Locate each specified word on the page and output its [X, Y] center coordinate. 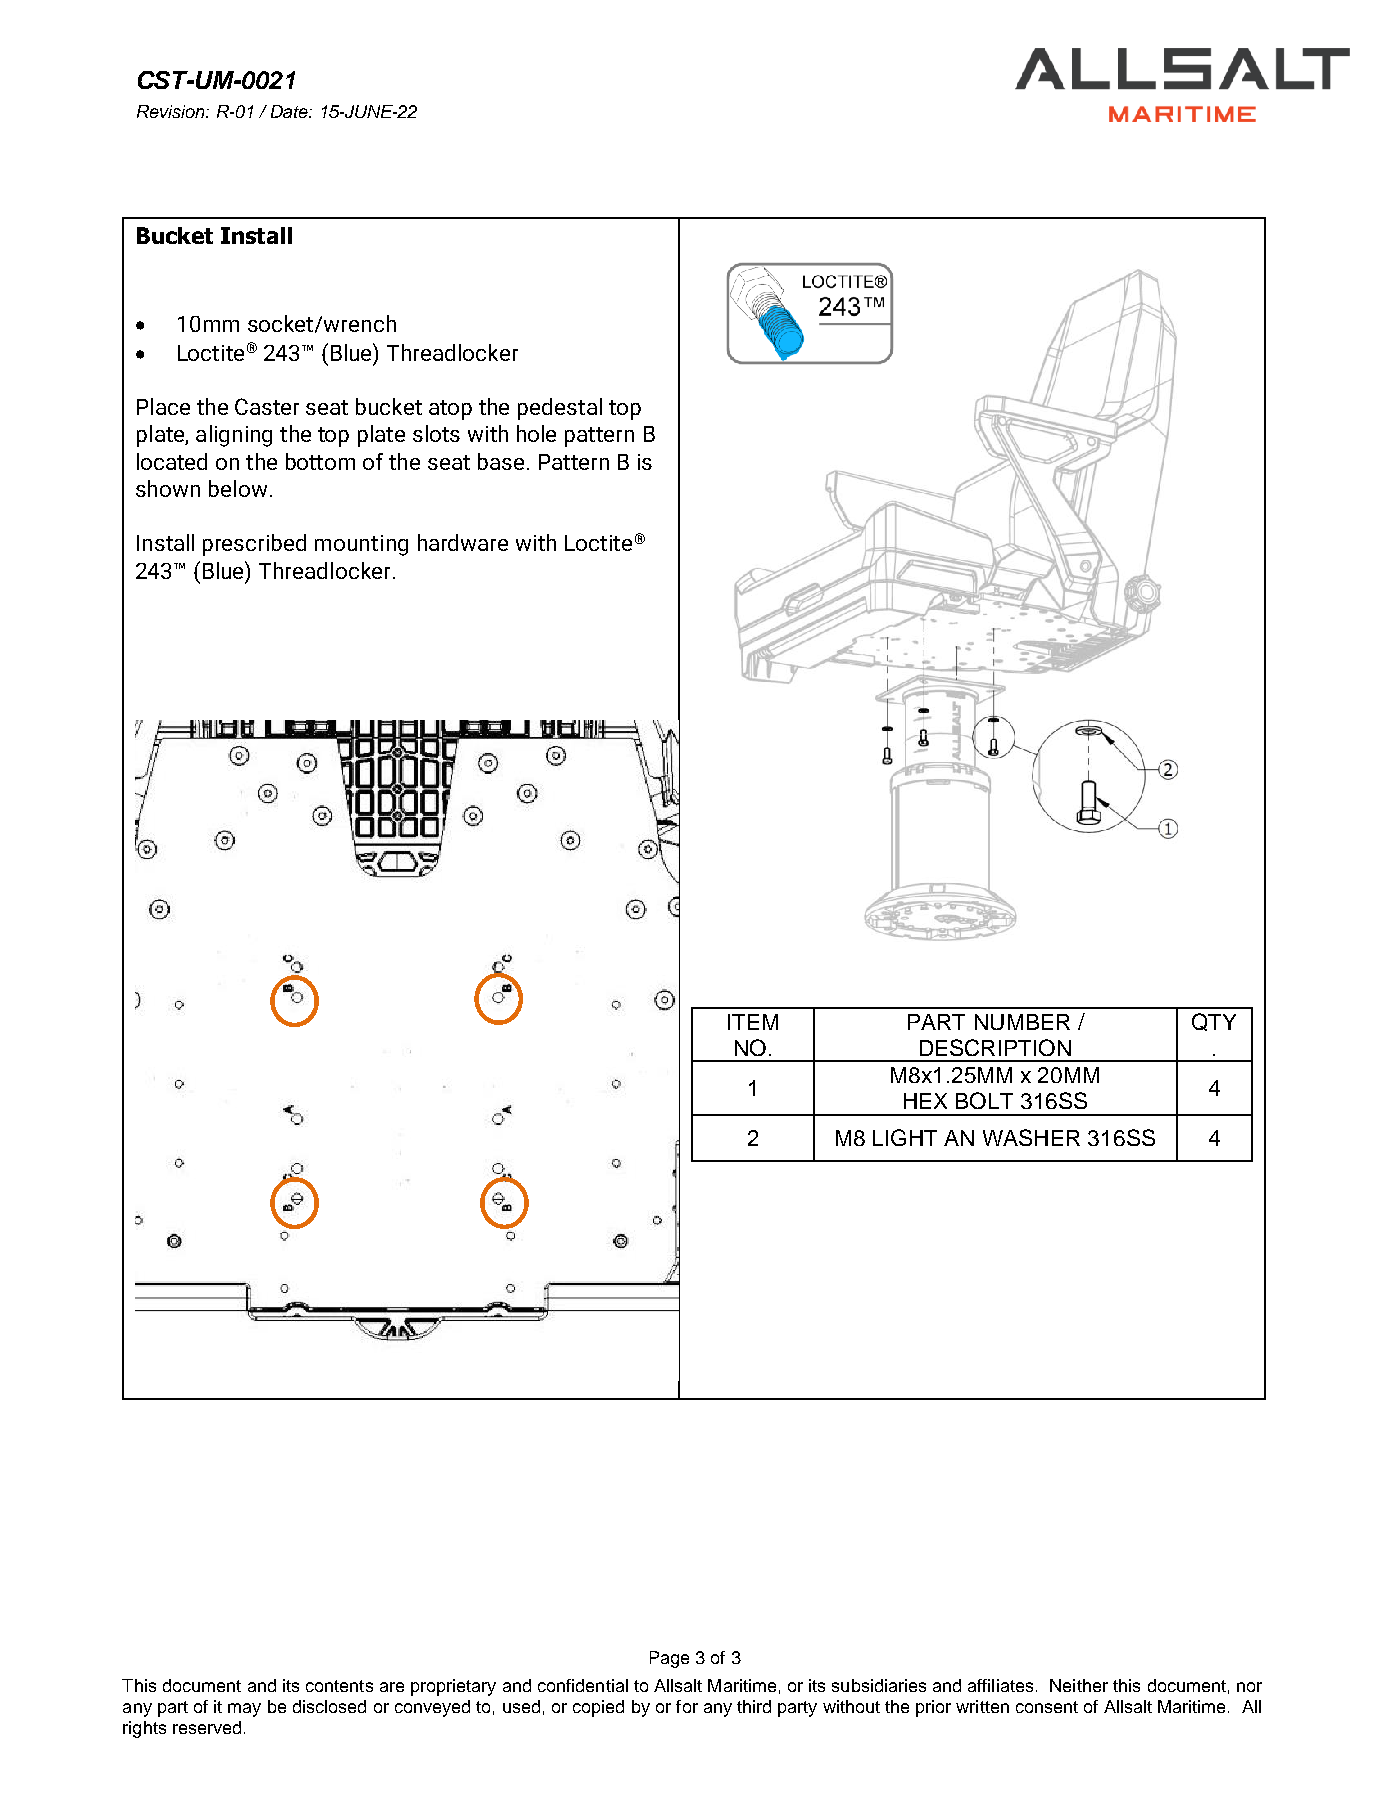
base [501, 461]
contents [339, 1686]
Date [290, 111]
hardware [463, 542]
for [687, 1706]
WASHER [1031, 1137]
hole [536, 433]
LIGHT [905, 1137]
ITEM [753, 1022]
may [244, 1710]
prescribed [254, 545]
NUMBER [1022, 1022]
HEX [925, 1101]
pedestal [560, 409]
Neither [1079, 1685]
